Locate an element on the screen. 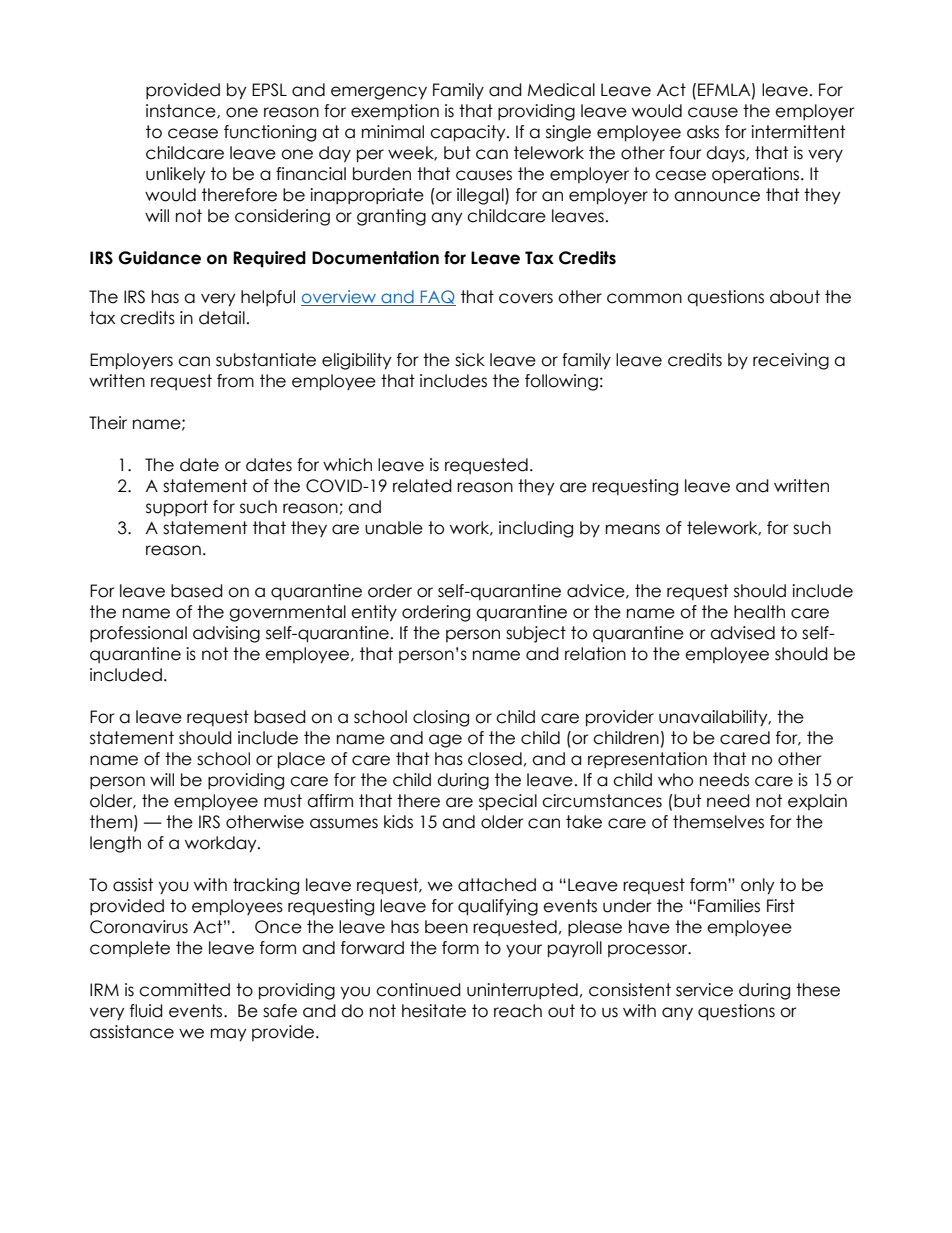 This screenshot has width=952, height=1233. support is located at coordinates (177, 508).
